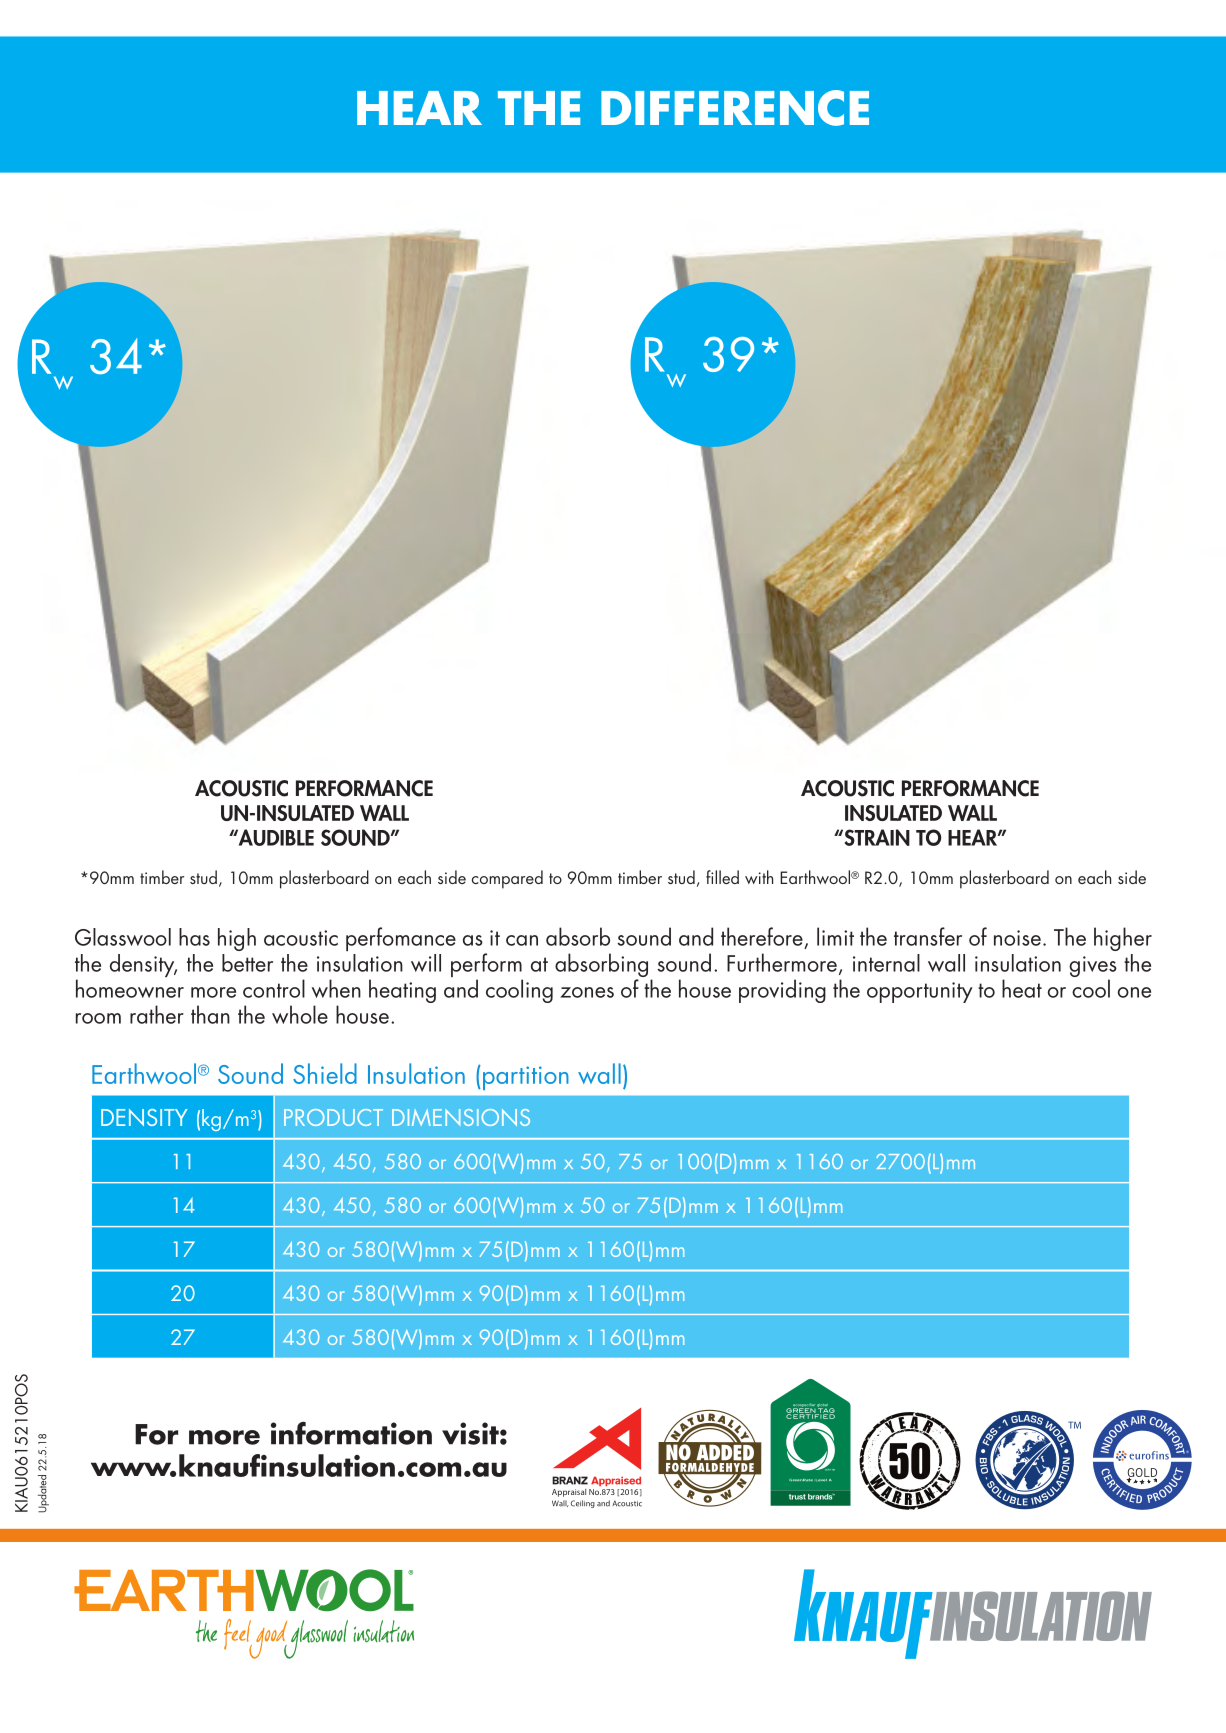 Image resolution: width=1226 pixels, height=1733 pixels. Describe the element at coordinates (587, 992) in the screenshot. I see `zones` at that location.
